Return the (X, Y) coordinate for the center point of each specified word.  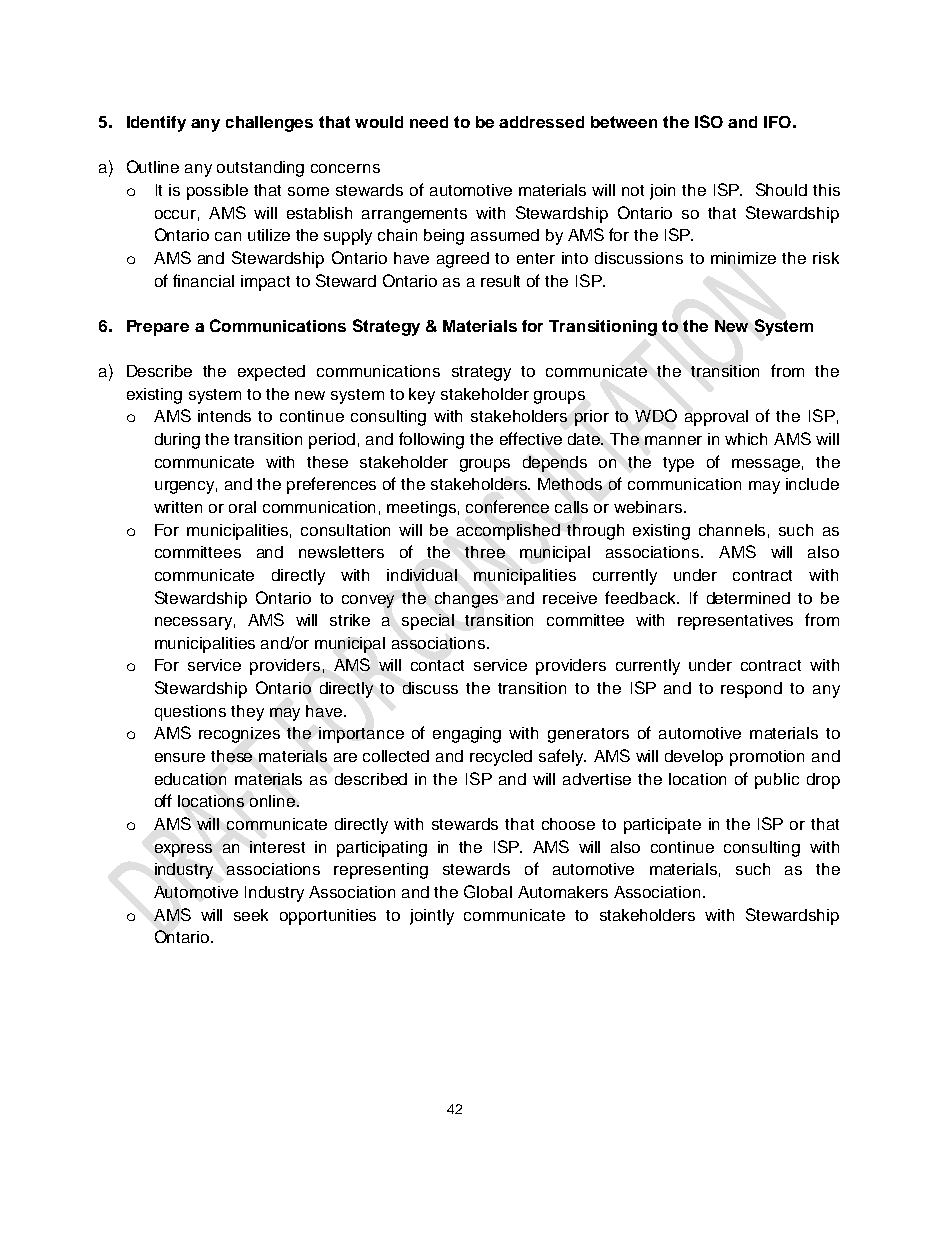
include (812, 484)
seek (251, 915)
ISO (709, 121)
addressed (541, 122)
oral (242, 507)
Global (488, 891)
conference (507, 506)
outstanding (260, 169)
